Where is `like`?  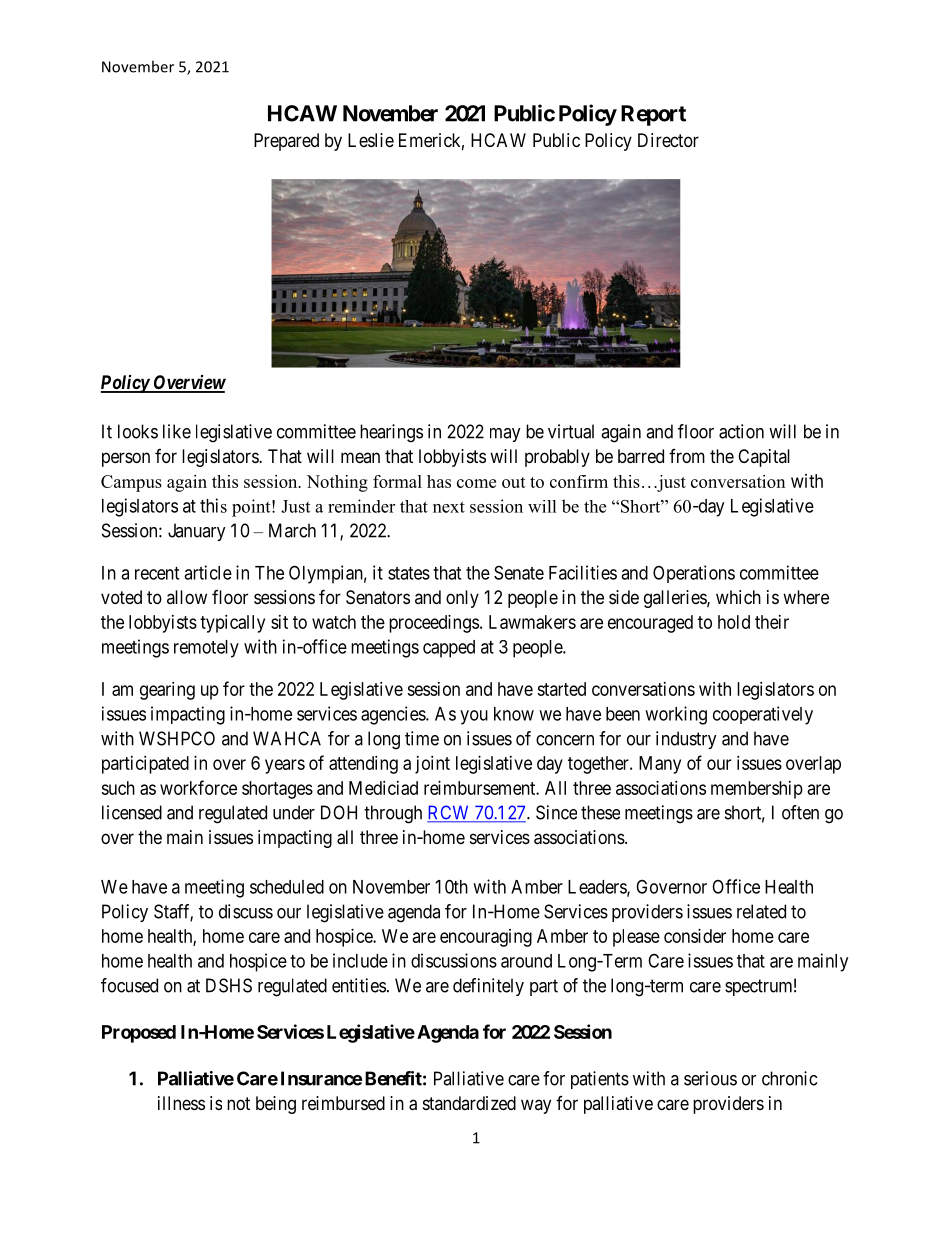
like is located at coordinates (177, 431).
